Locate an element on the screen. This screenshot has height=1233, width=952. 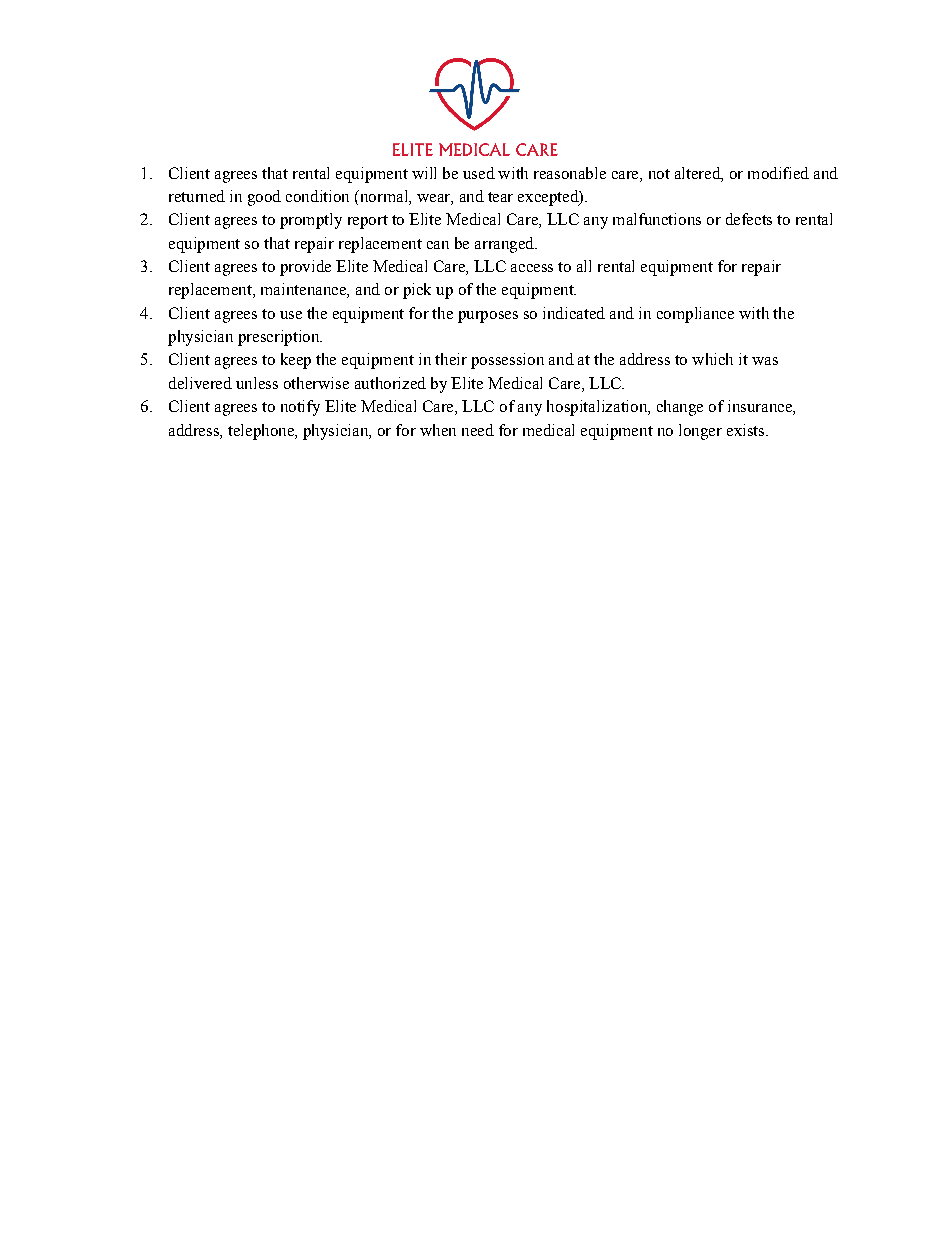
keep is located at coordinates (296, 361).
